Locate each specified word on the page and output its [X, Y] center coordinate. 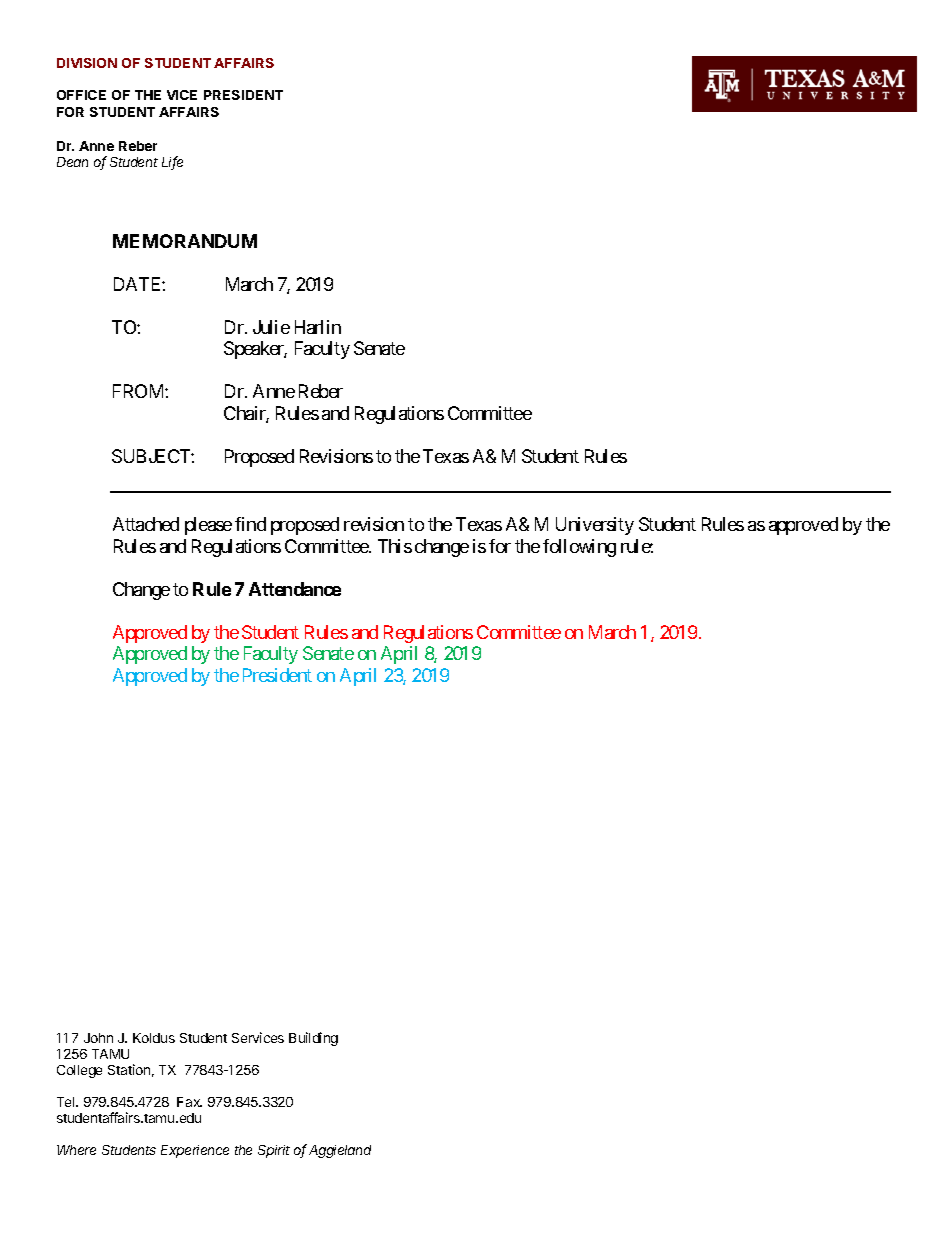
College [79, 1071]
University [595, 526]
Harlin [318, 327]
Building [313, 1039]
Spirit [274, 1151]
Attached [146, 524]
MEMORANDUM [185, 241]
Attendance [295, 589]
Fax [189, 1102]
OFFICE [81, 95]
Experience [195, 1151]
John [98, 1038]
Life [172, 163]
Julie [271, 327]
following [579, 548]
